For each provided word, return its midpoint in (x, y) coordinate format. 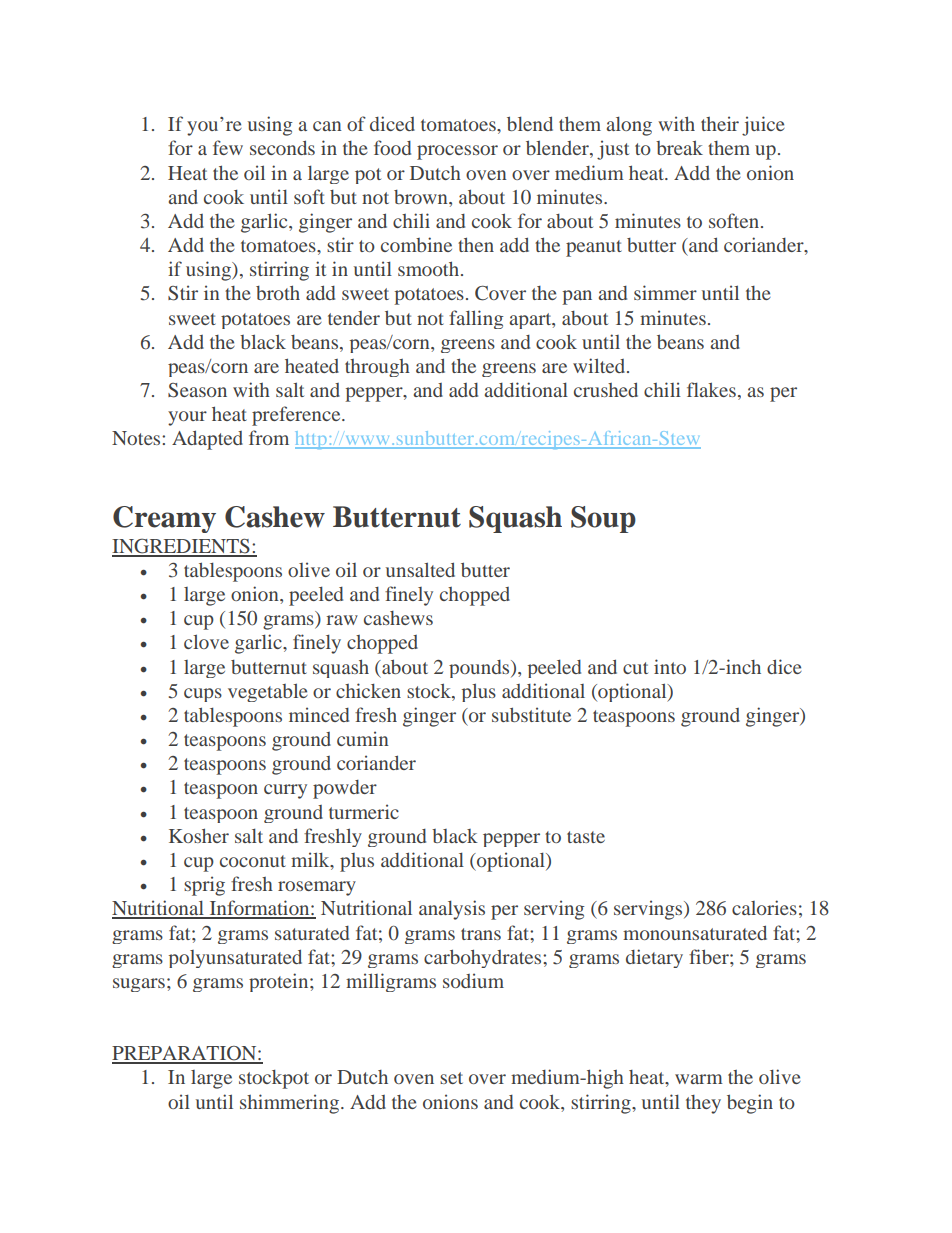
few (228, 147)
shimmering (289, 1104)
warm (699, 1079)
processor (457, 152)
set (451, 1078)
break (679, 147)
